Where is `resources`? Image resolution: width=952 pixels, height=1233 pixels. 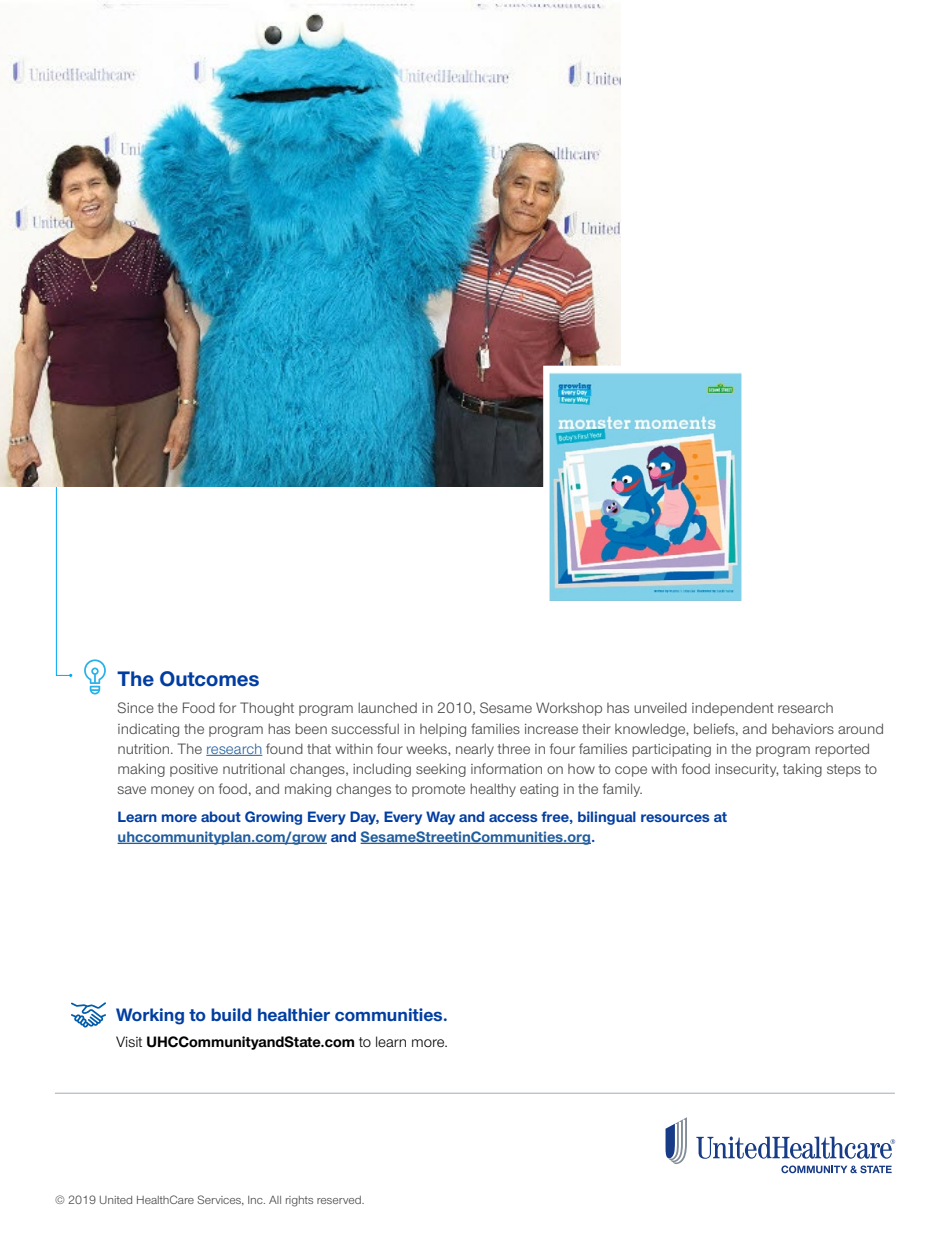 resources is located at coordinates (675, 818).
